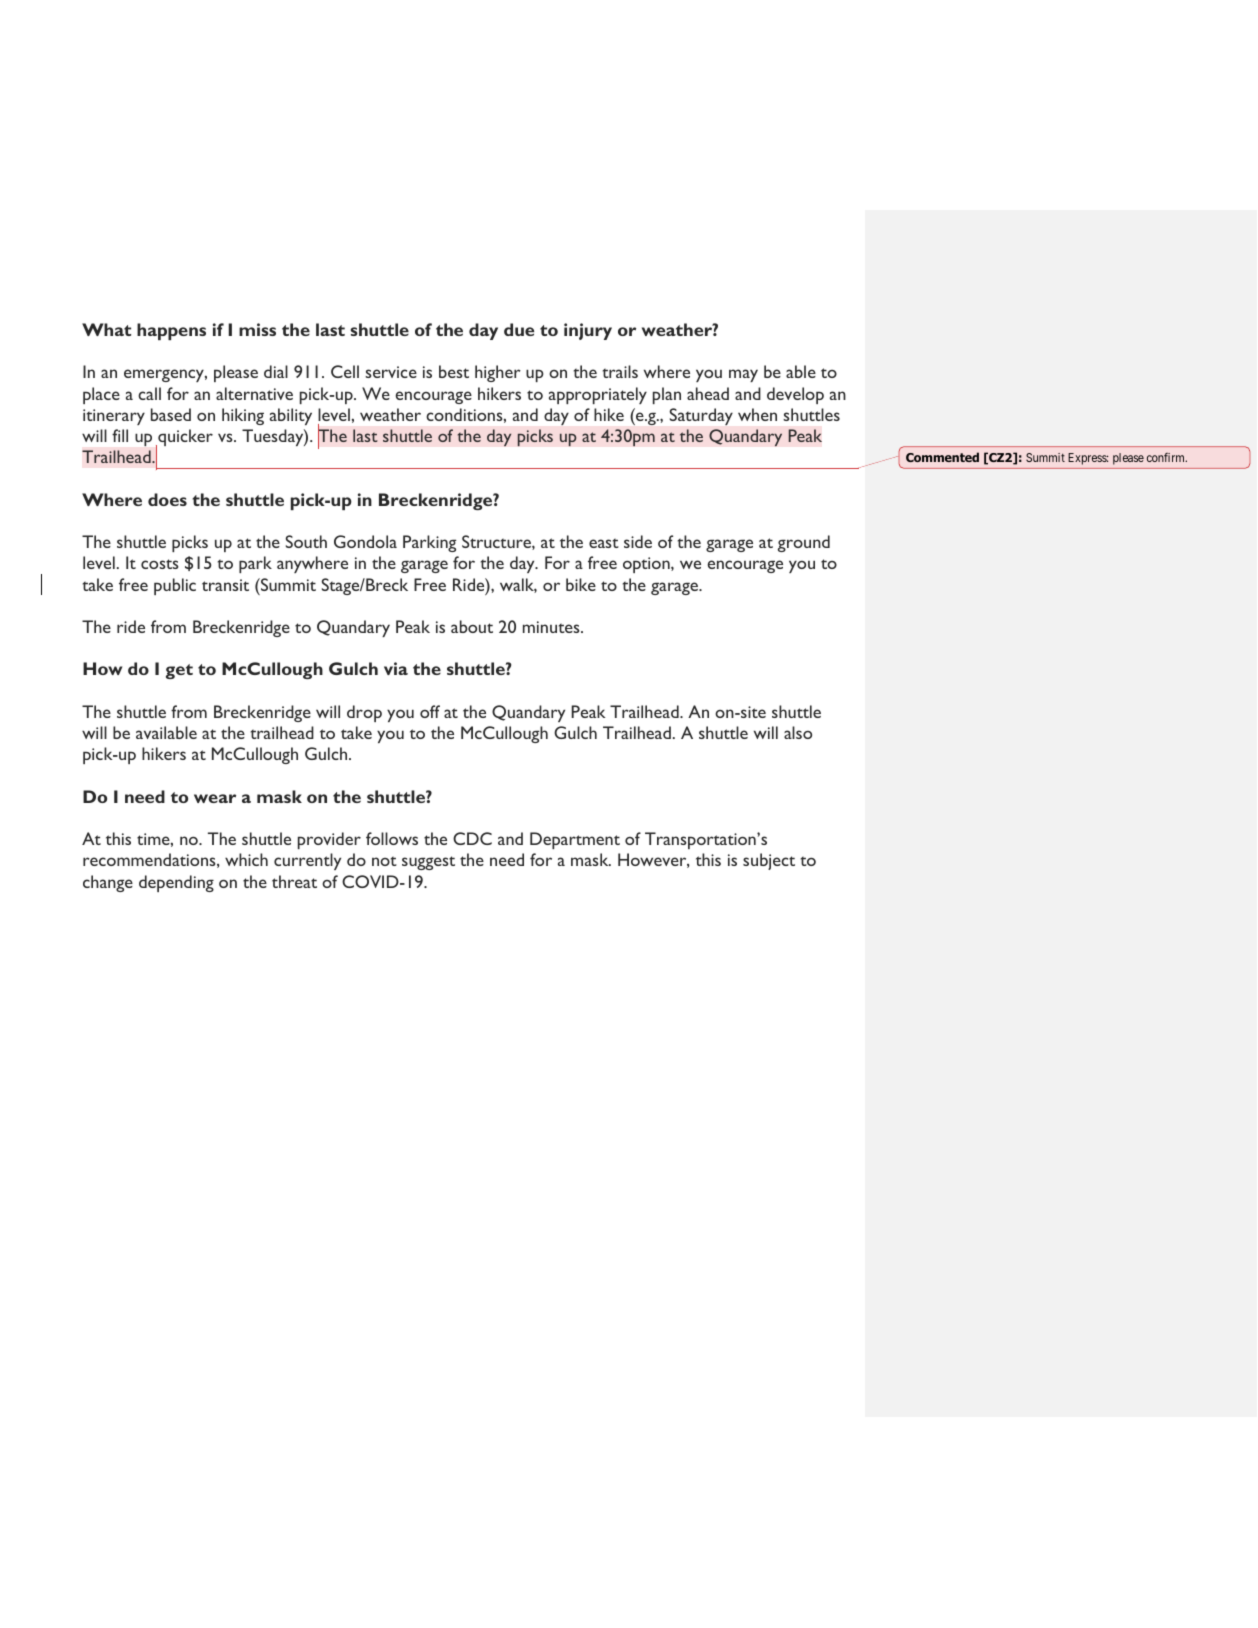  Describe the element at coordinates (798, 732) in the screenshot. I see `also` at that location.
